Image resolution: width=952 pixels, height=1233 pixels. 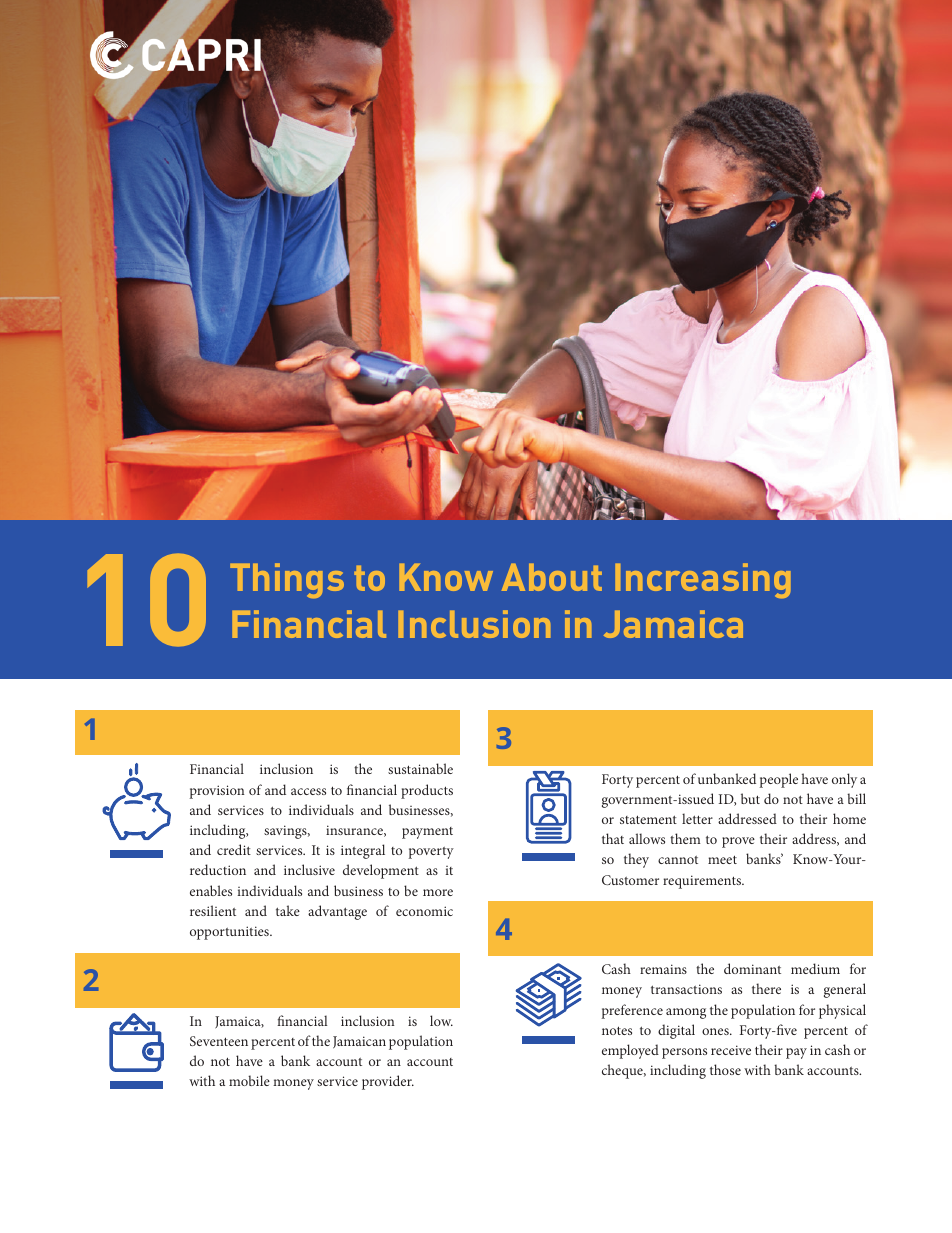 What do you see at coordinates (738, 842) in the screenshot?
I see `prove` at bounding box center [738, 842].
